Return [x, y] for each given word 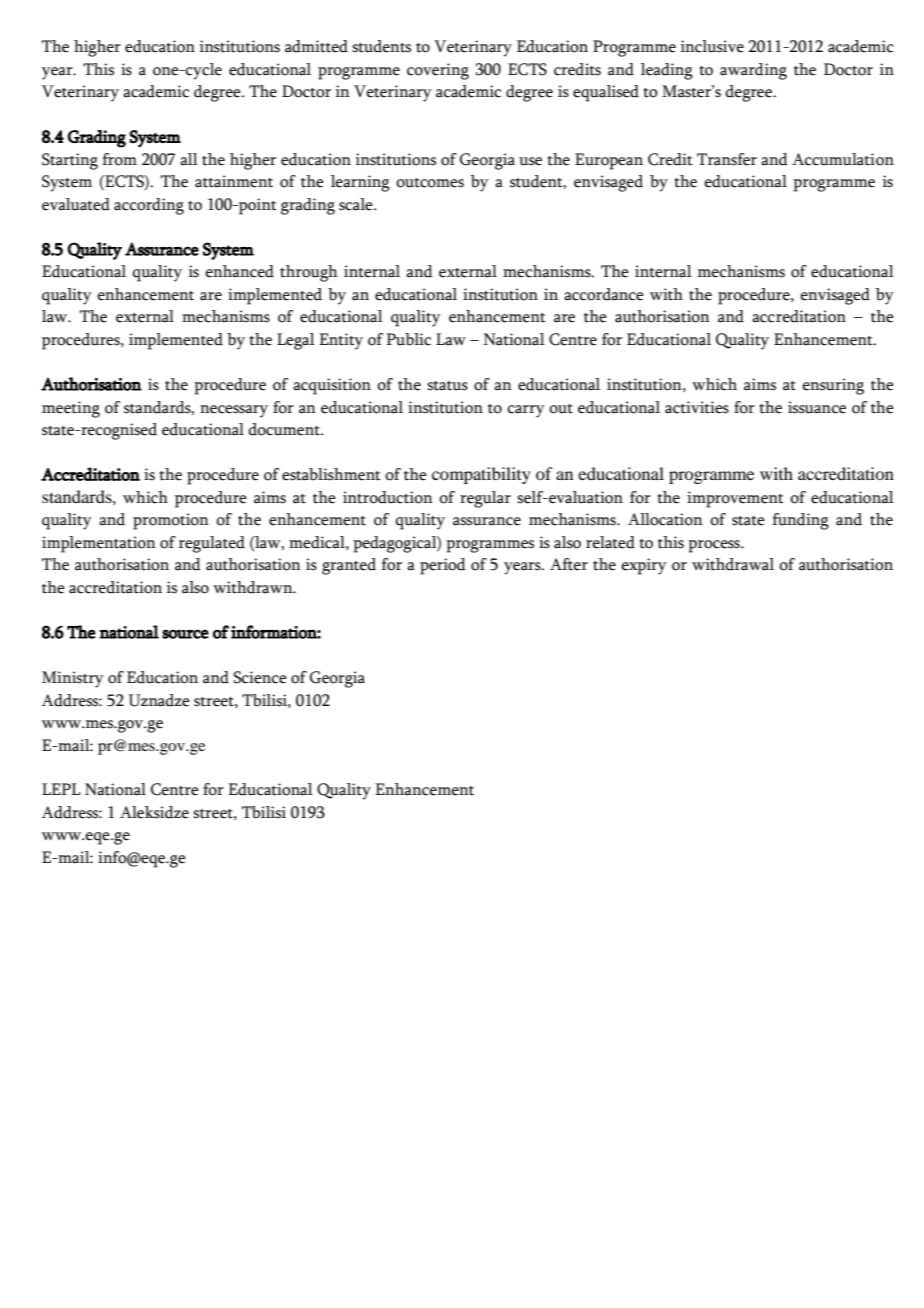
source [185, 634]
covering [438, 71]
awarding [753, 71]
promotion [171, 521]
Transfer [727, 159]
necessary [234, 411]
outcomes [430, 183]
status [447, 386]
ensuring [833, 386]
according [149, 206]
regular [485, 499]
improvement [735, 499]
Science [260, 677]
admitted [316, 46]
